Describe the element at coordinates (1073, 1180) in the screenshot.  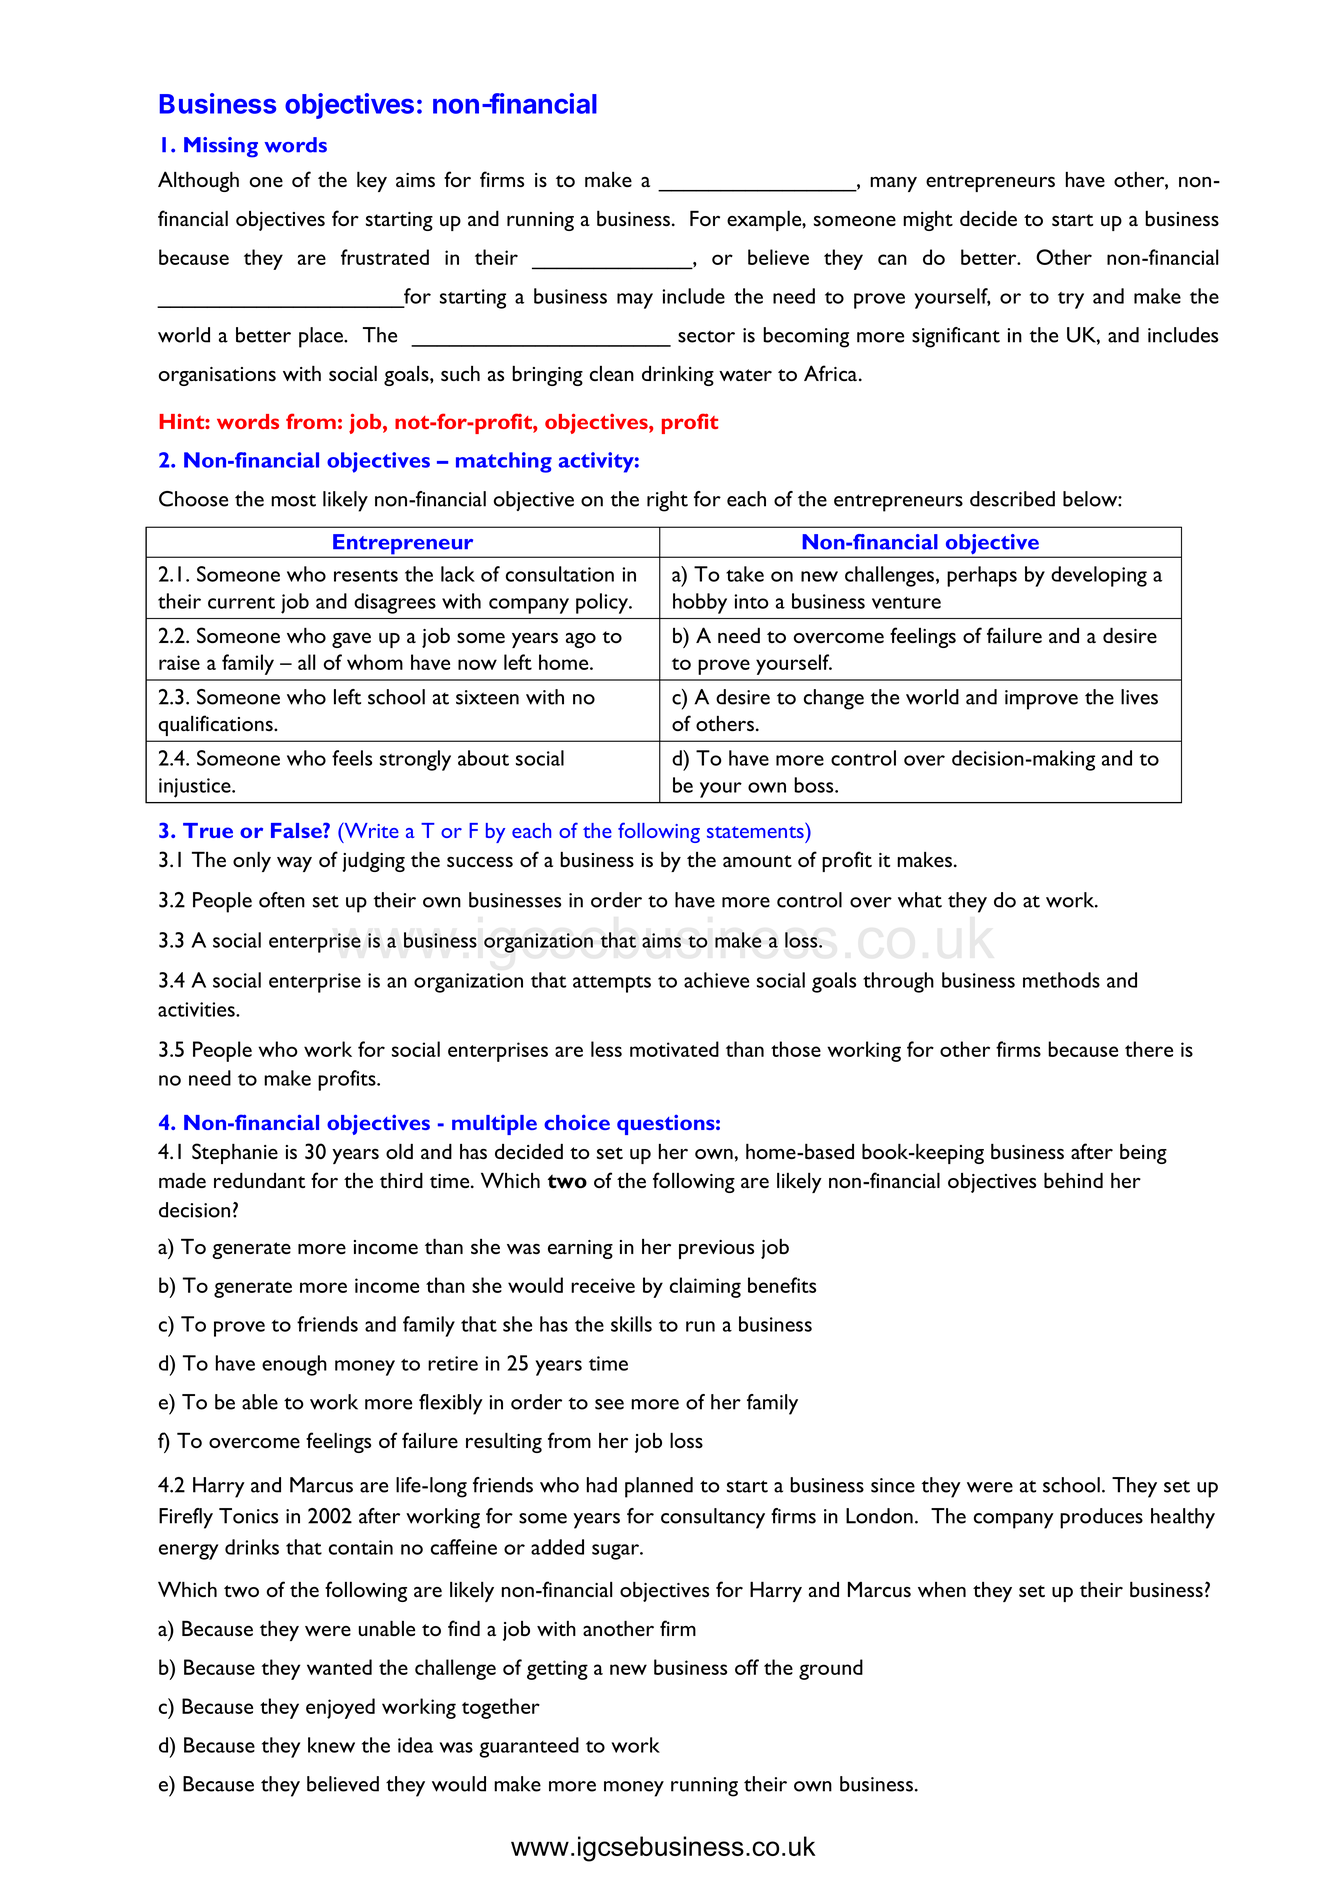
I see `behind` at that location.
